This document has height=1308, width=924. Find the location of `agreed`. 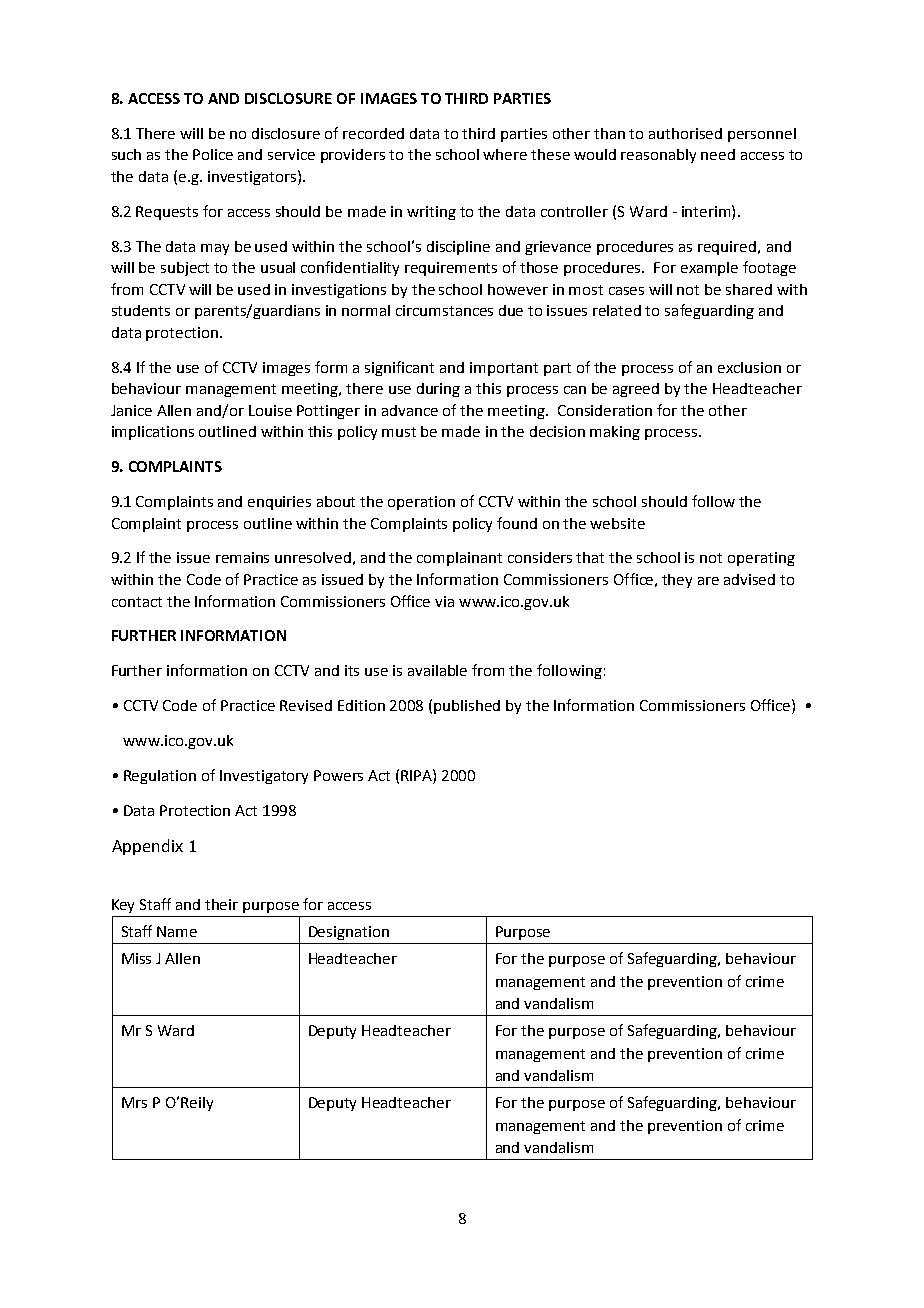

agreed is located at coordinates (636, 390).
